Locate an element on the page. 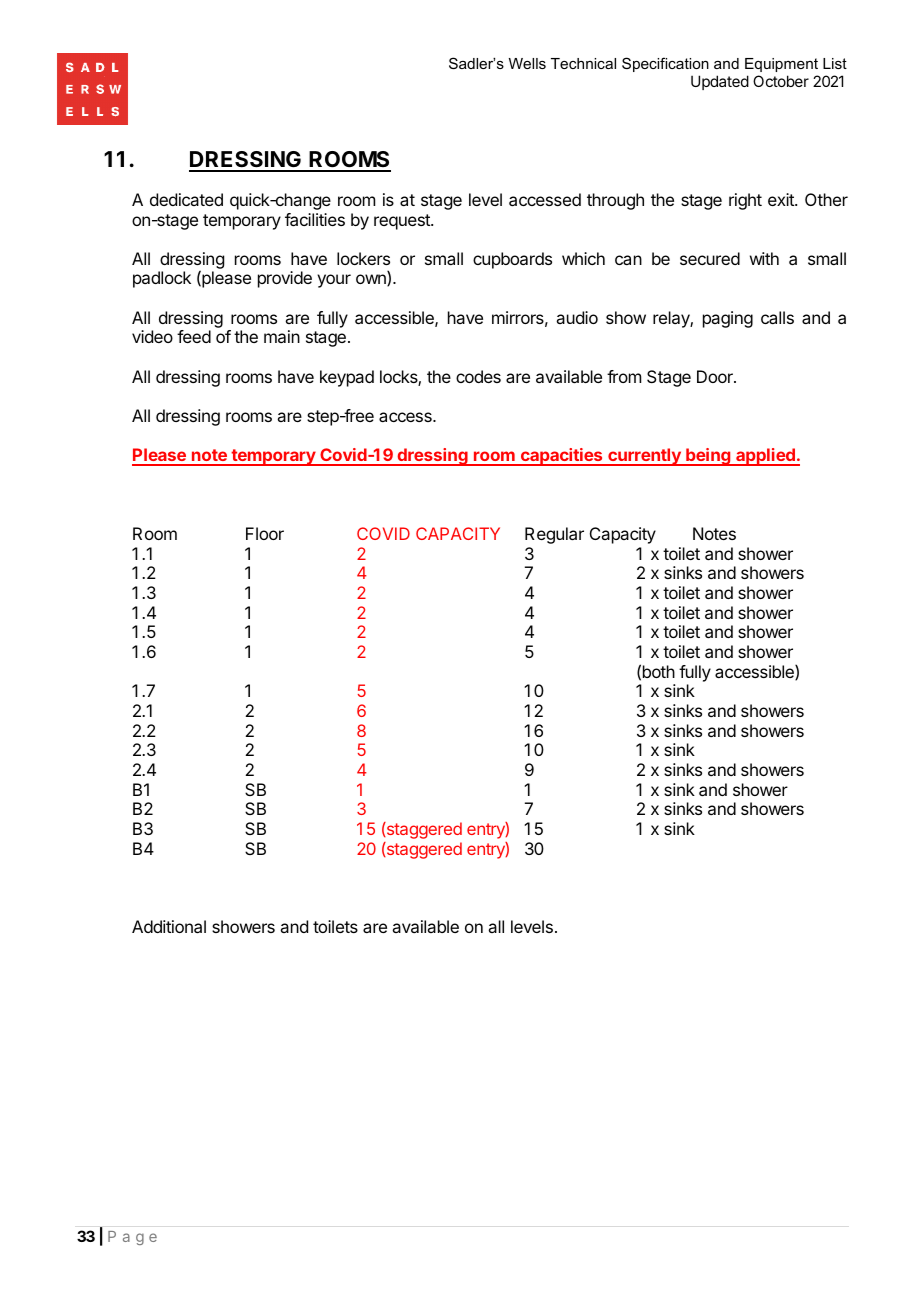  applied is located at coordinates (765, 457).
